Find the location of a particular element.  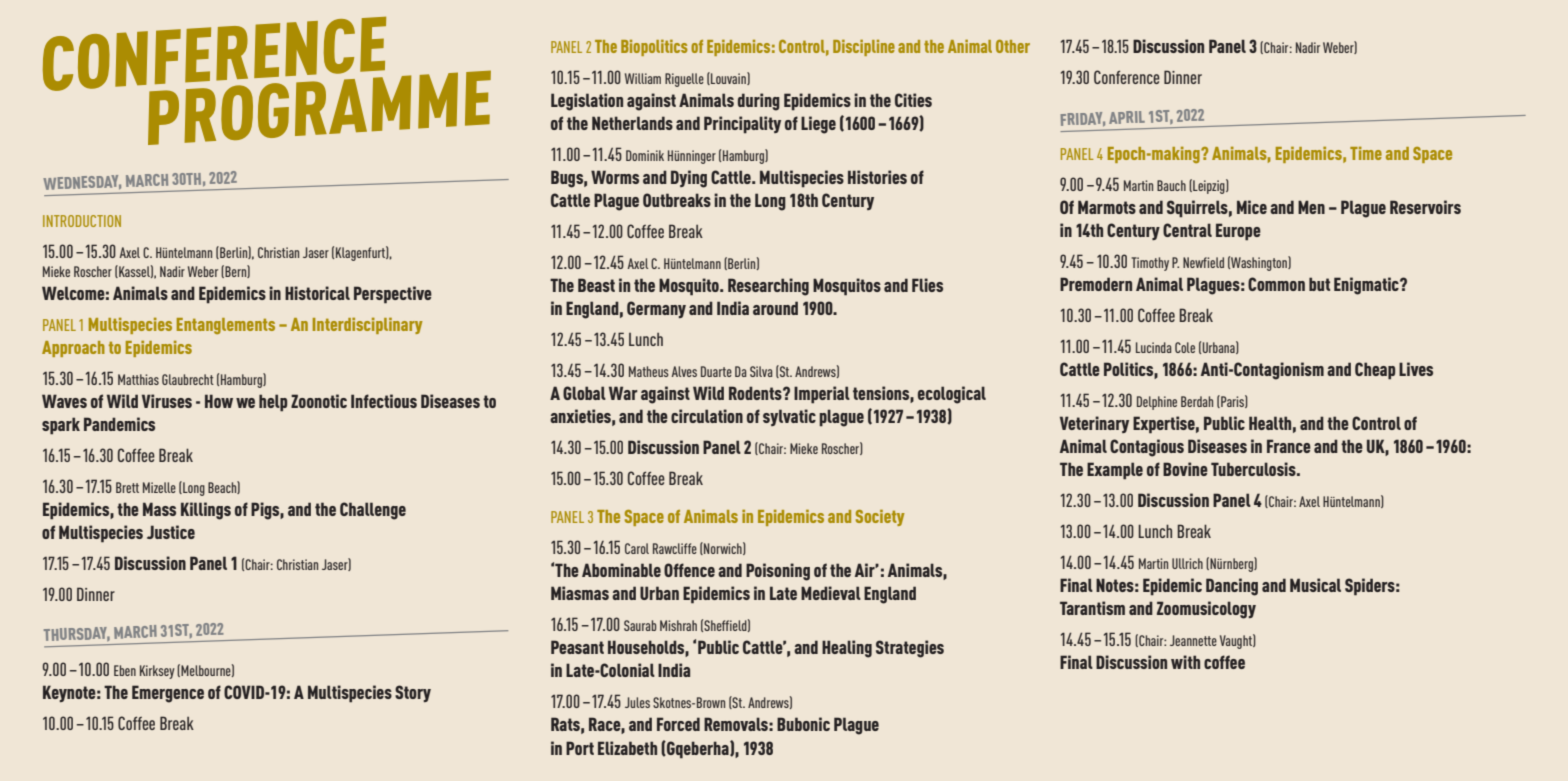

William is located at coordinates (643, 78).
